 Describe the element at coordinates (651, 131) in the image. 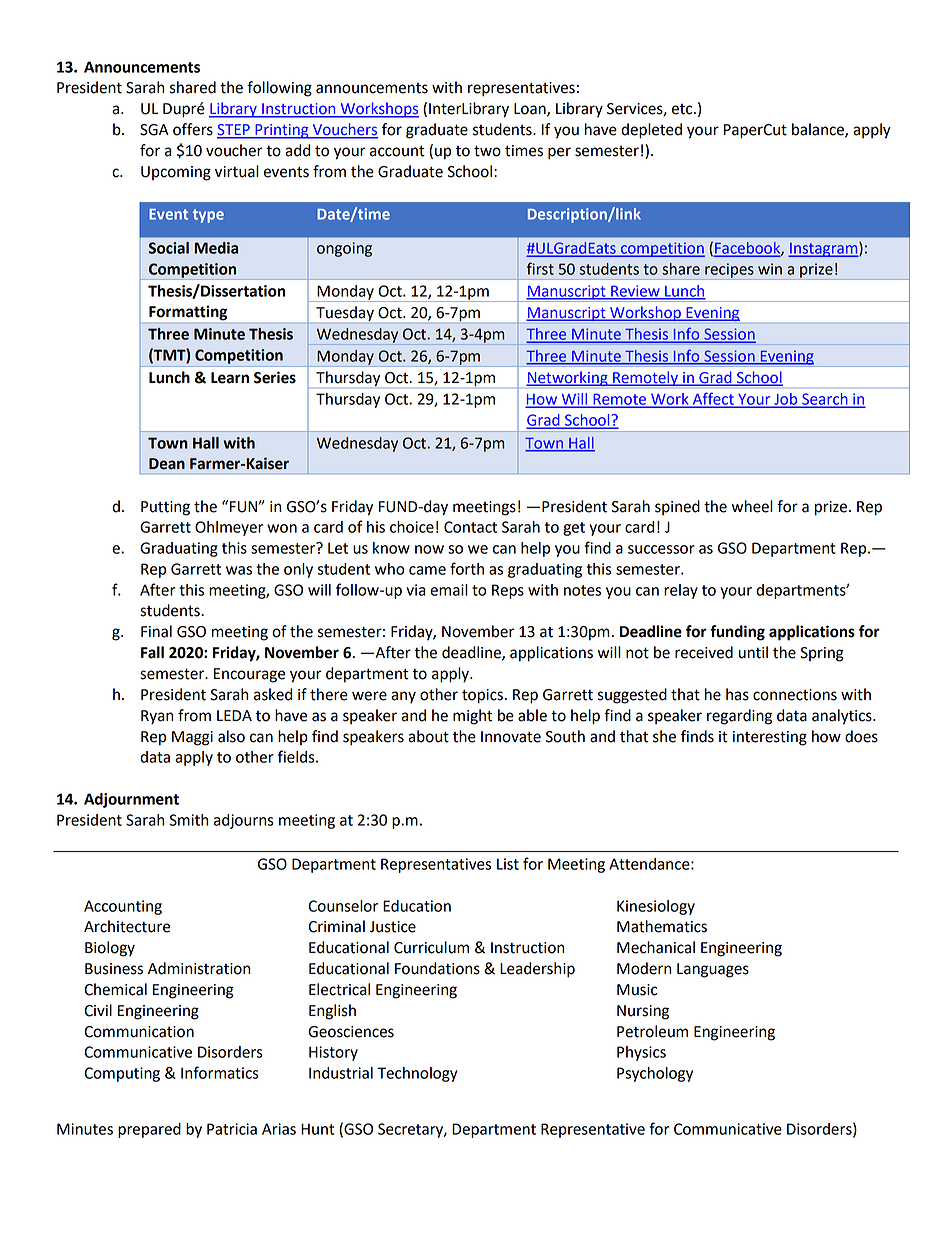

I see `depleted` at that location.
